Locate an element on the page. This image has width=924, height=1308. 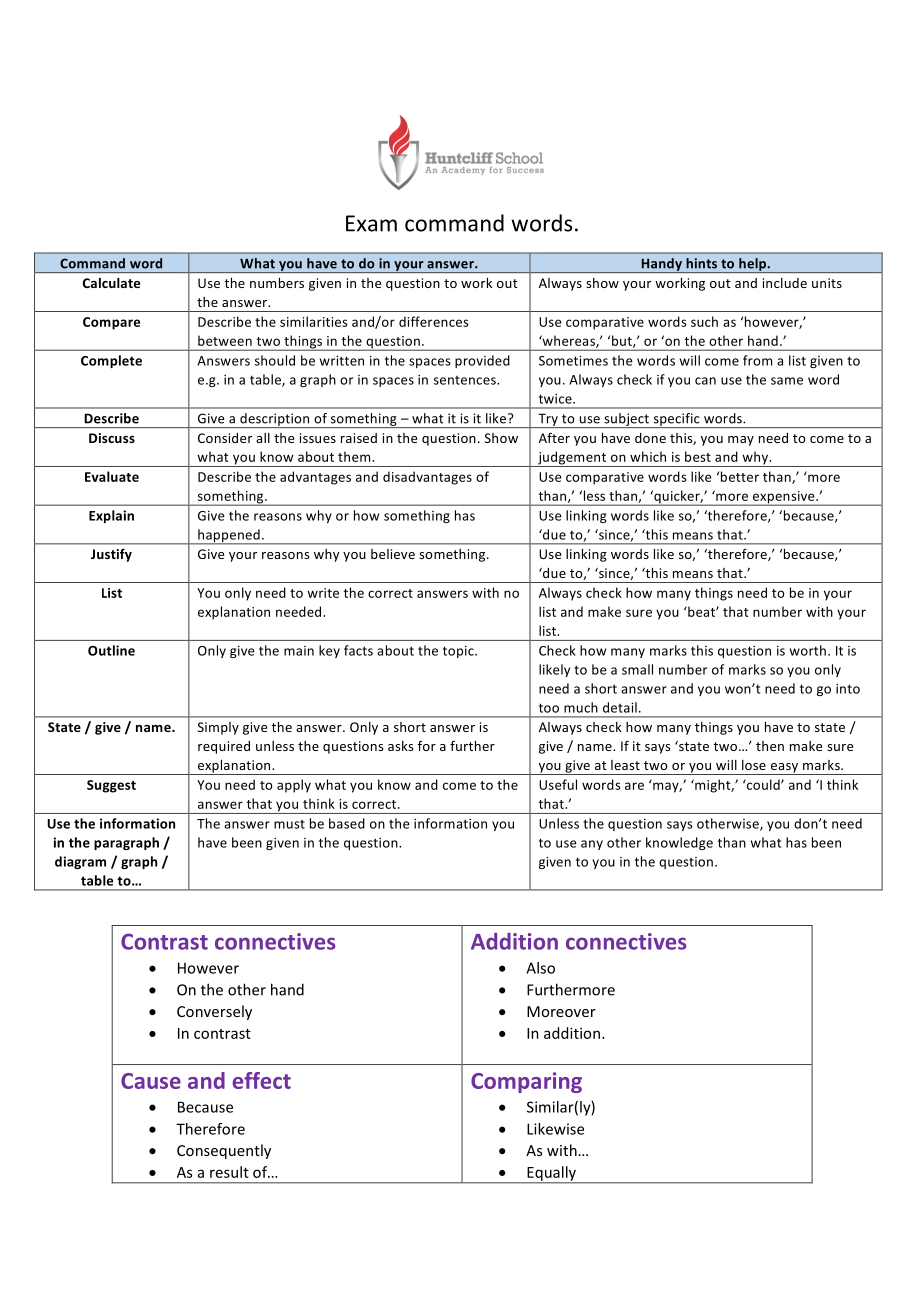
diagram is located at coordinates (80, 862).
